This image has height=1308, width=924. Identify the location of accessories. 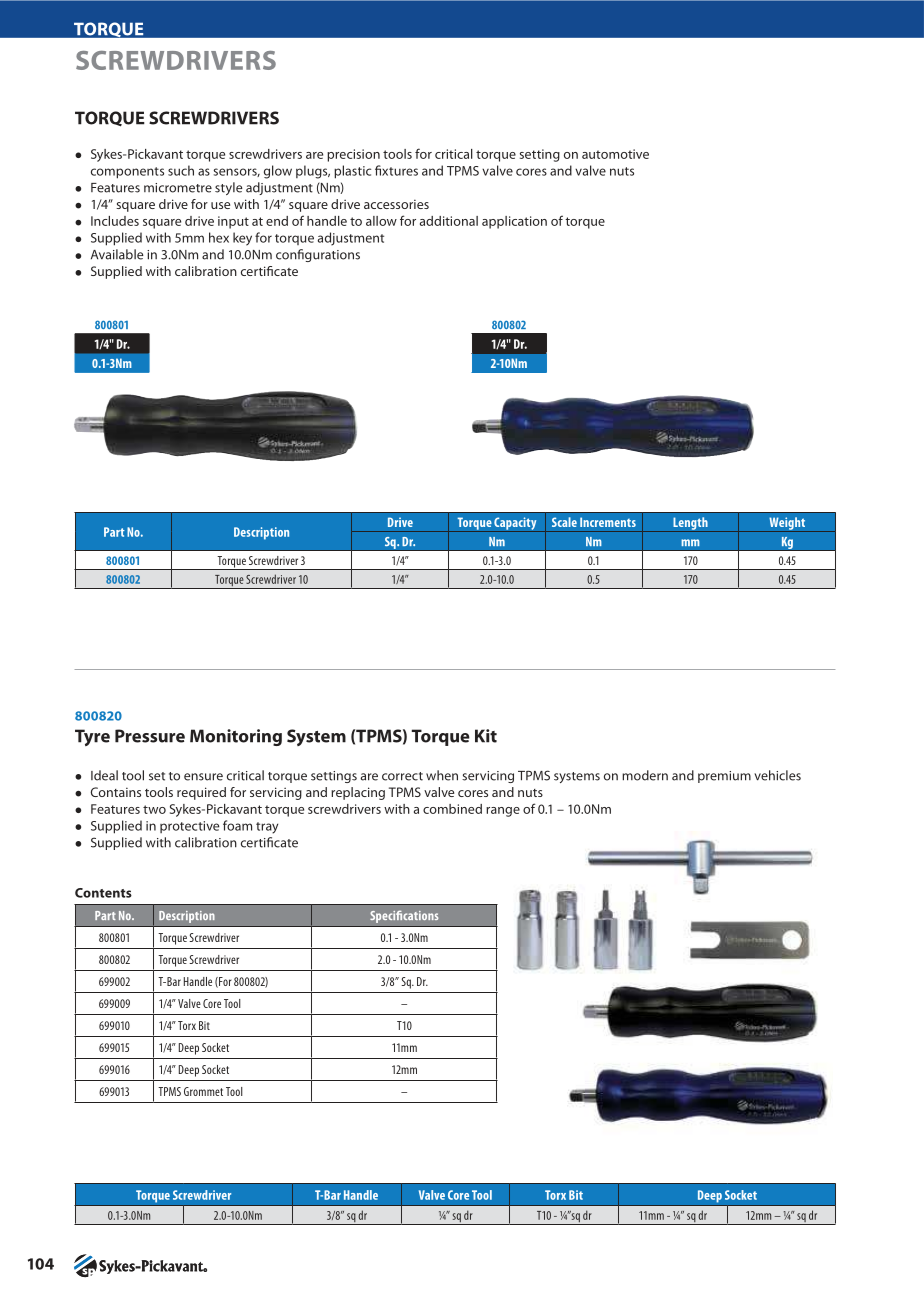
(396, 204).
